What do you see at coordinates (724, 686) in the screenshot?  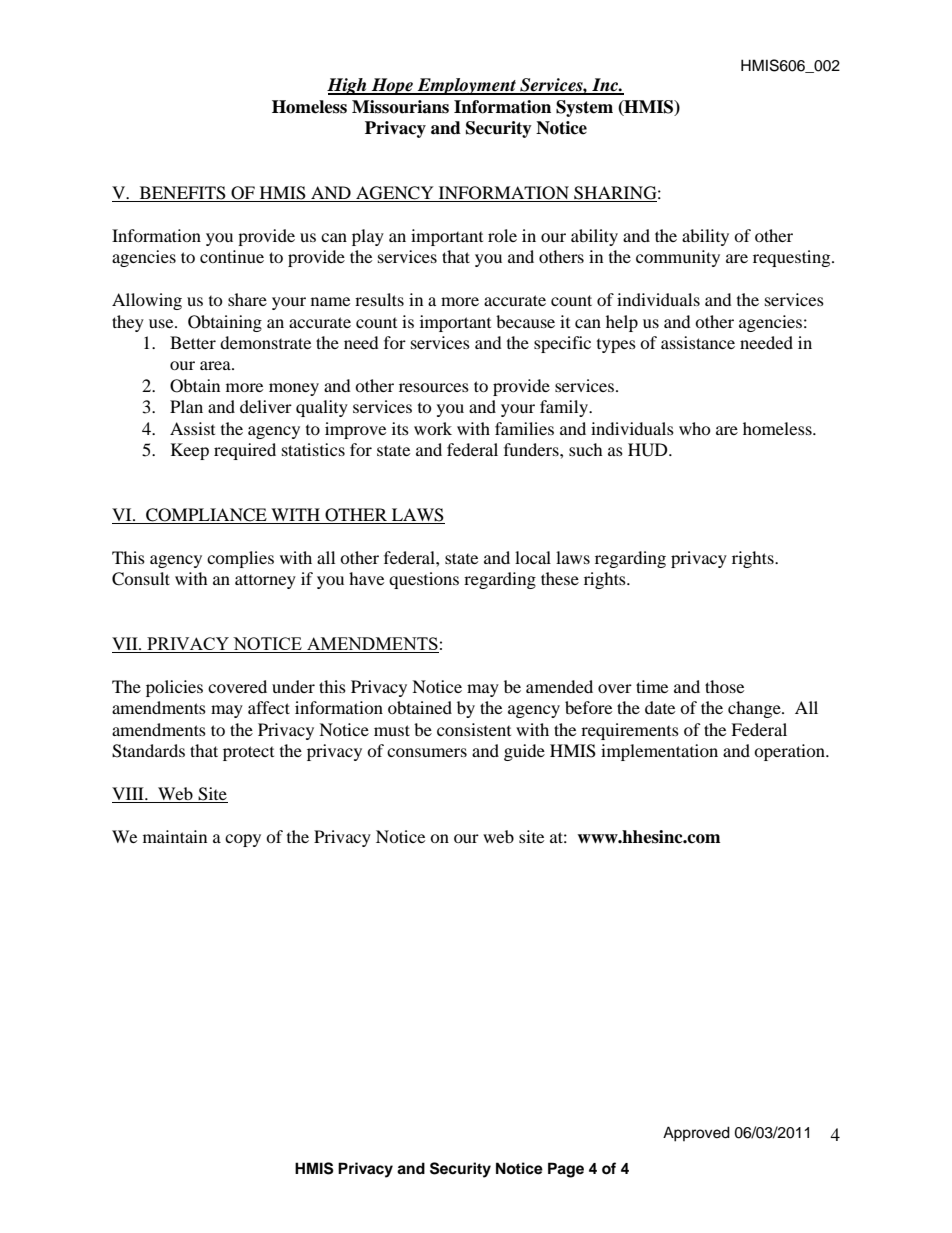 I see `those` at bounding box center [724, 686].
